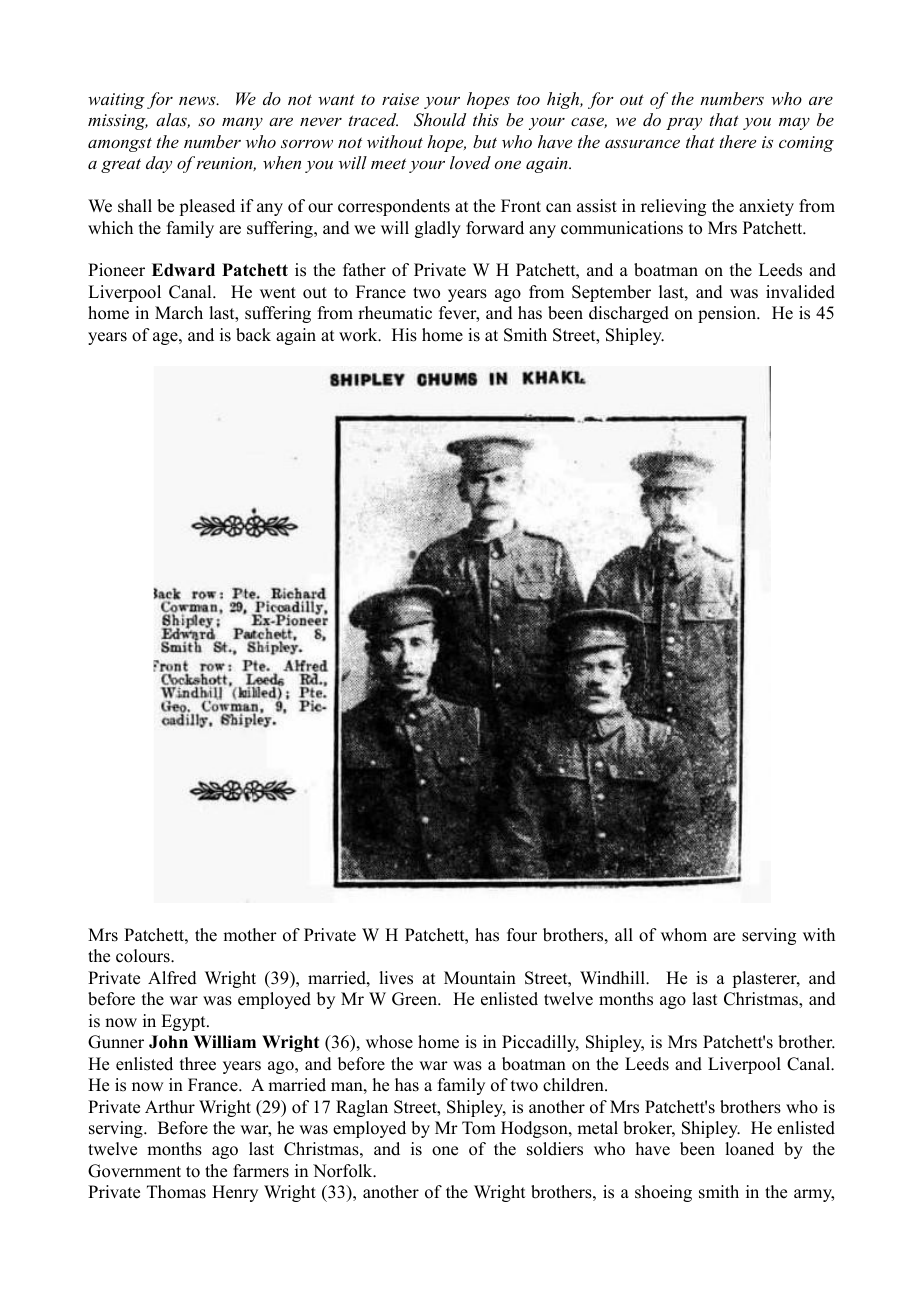 This image has width=924, height=1308. What do you see at coordinates (479, 1128) in the image?
I see `Tom` at bounding box center [479, 1128].
